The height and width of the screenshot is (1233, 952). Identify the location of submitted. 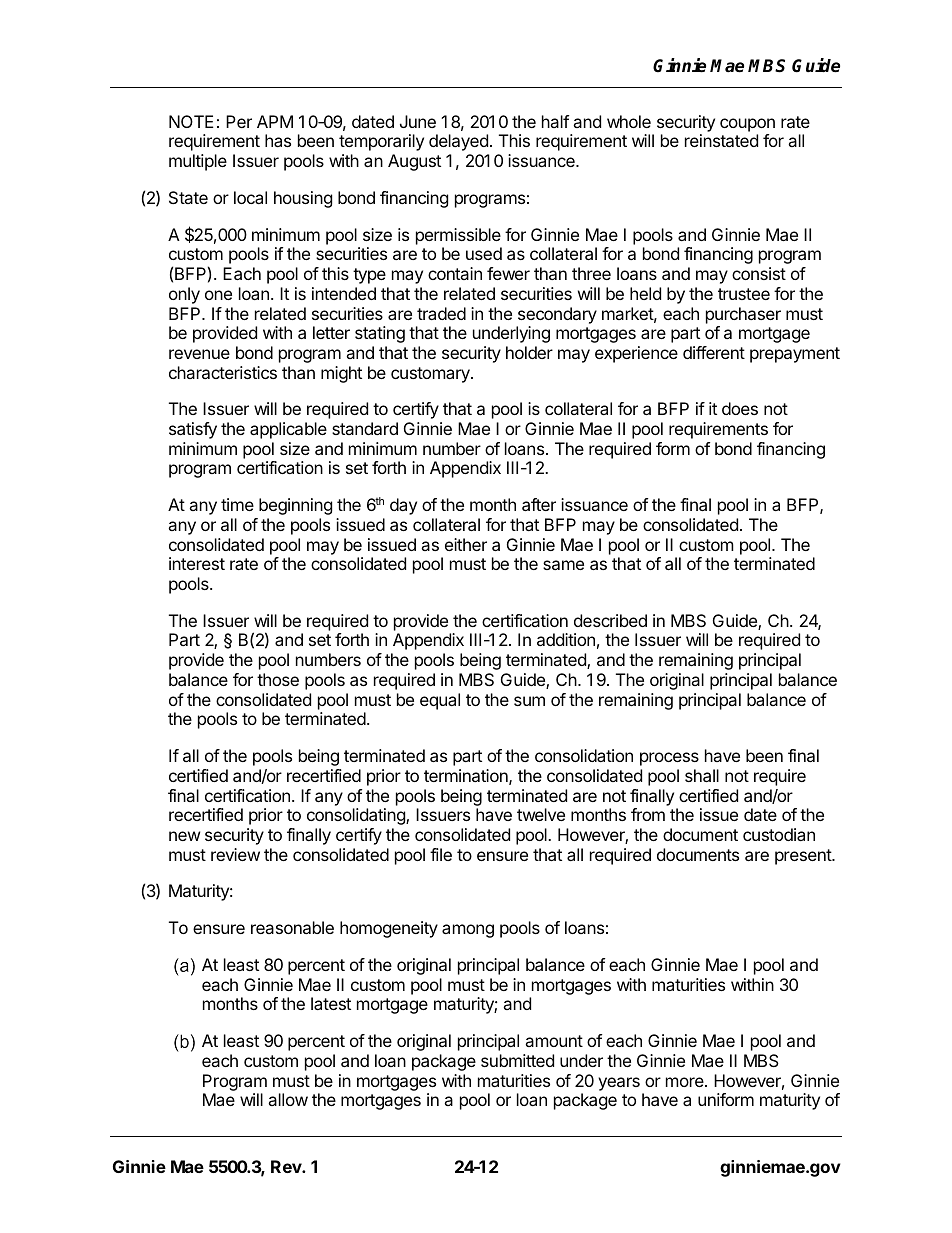
(517, 1060).
